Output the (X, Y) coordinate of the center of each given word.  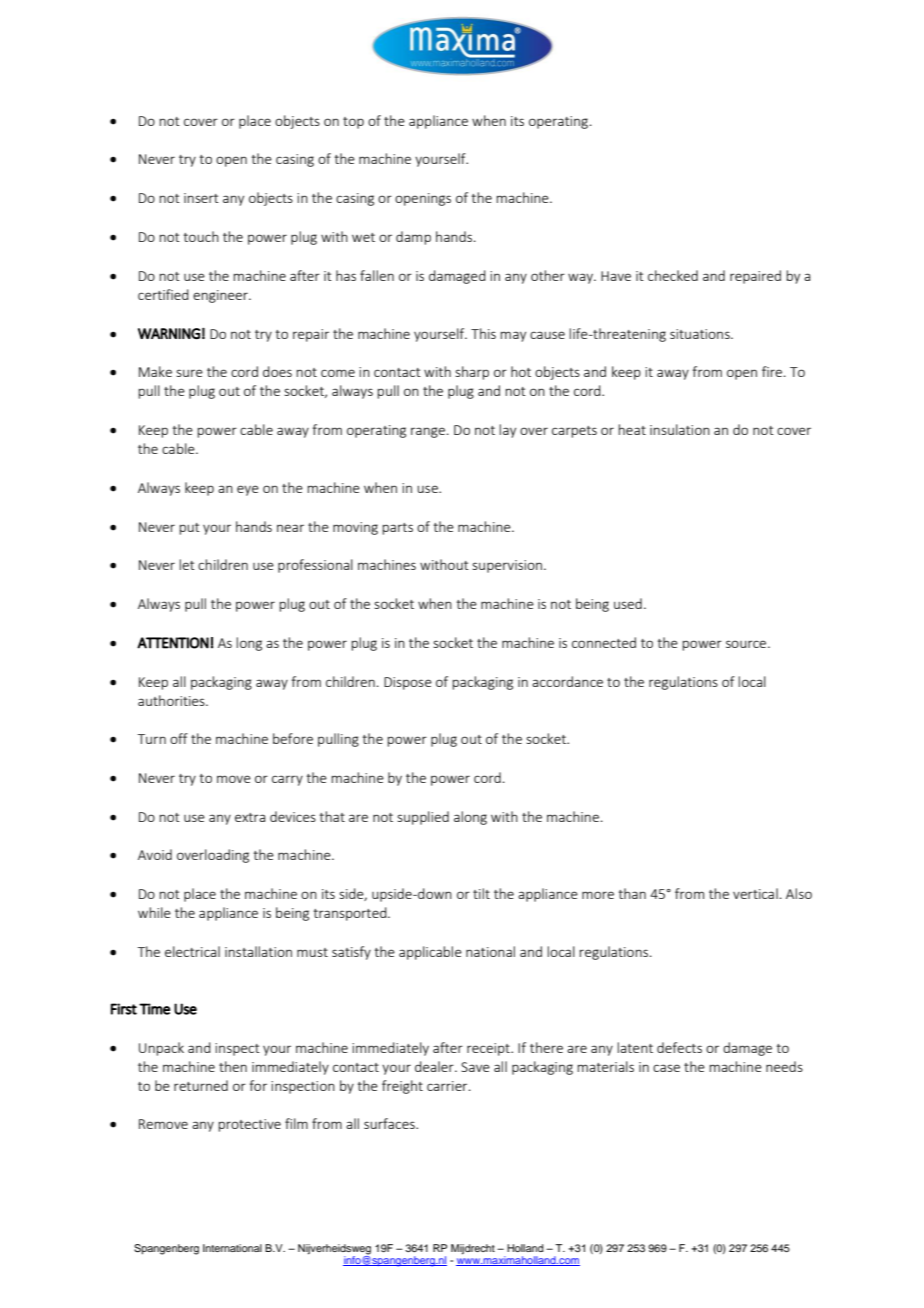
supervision (508, 566)
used (628, 603)
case (666, 1068)
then (233, 1066)
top (353, 123)
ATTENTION (173, 643)
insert (201, 198)
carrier (448, 1086)
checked (673, 275)
